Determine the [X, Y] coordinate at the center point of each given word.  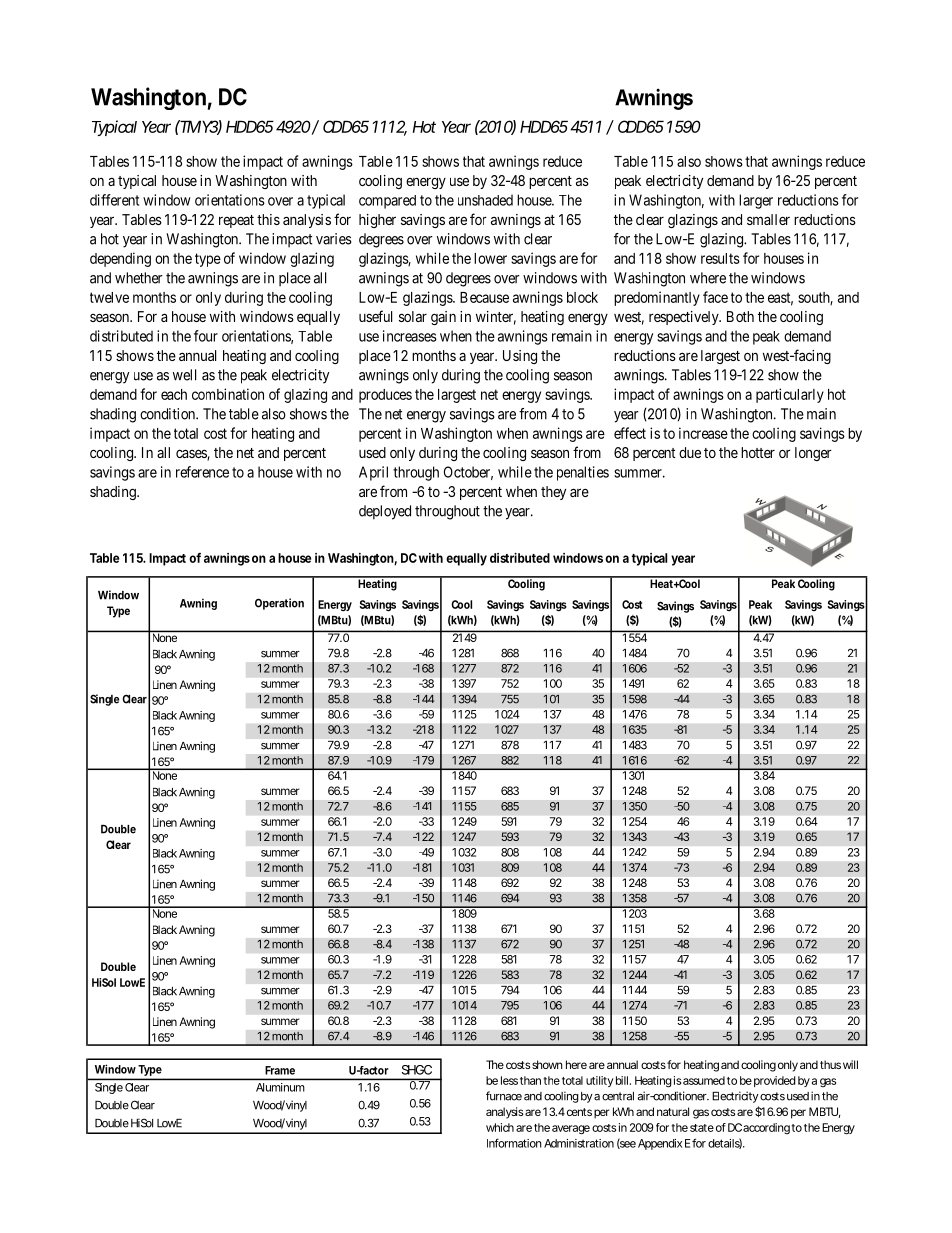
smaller [768, 219]
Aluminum [280, 1087]
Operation [279, 604]
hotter [758, 452]
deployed [385, 512]
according [766, 1128]
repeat [236, 221]
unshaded [485, 200]
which [500, 1127]
